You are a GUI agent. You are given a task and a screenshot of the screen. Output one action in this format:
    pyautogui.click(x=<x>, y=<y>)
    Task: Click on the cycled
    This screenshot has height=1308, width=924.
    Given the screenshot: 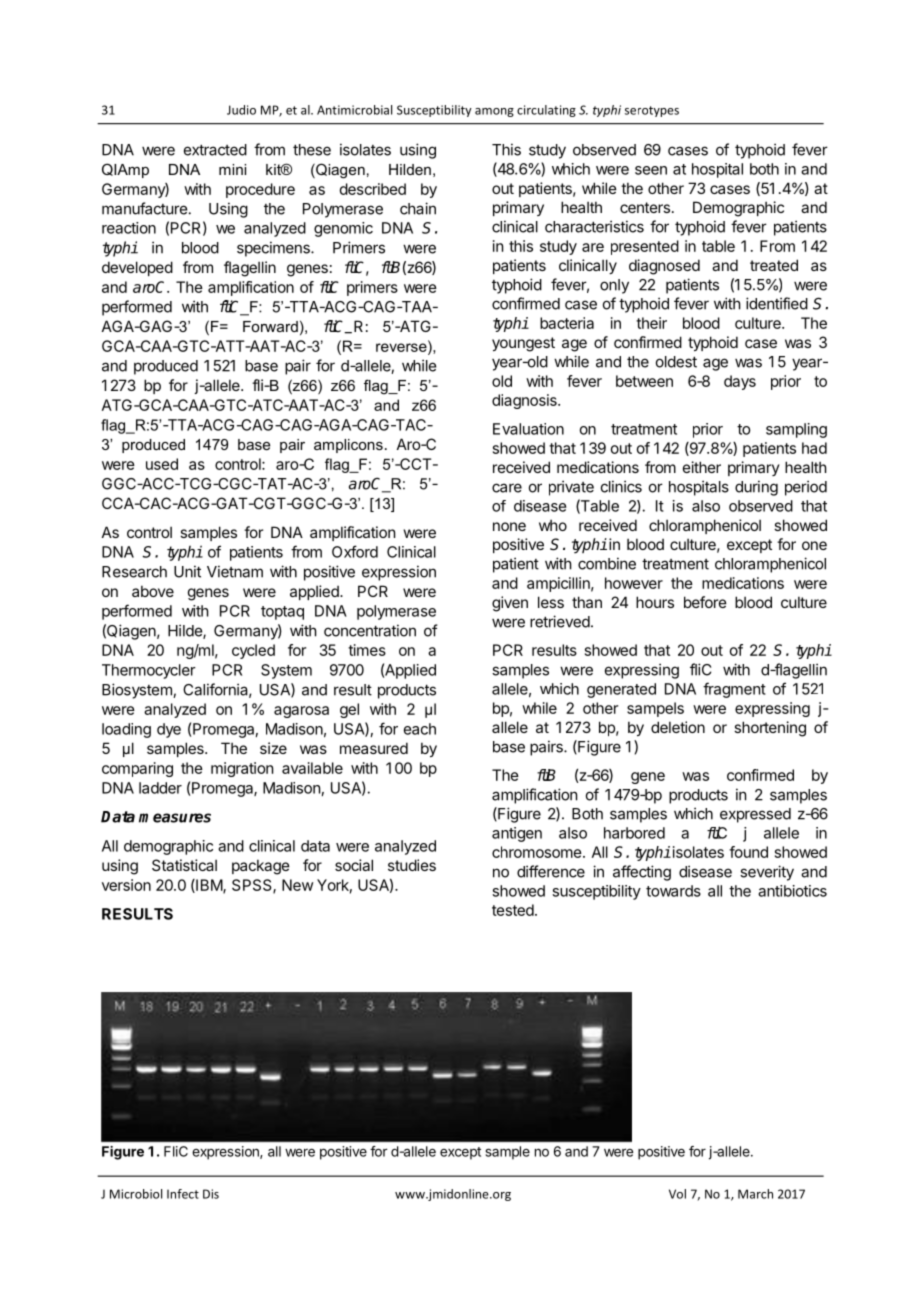 What is the action you would take?
    pyautogui.click(x=253, y=651)
